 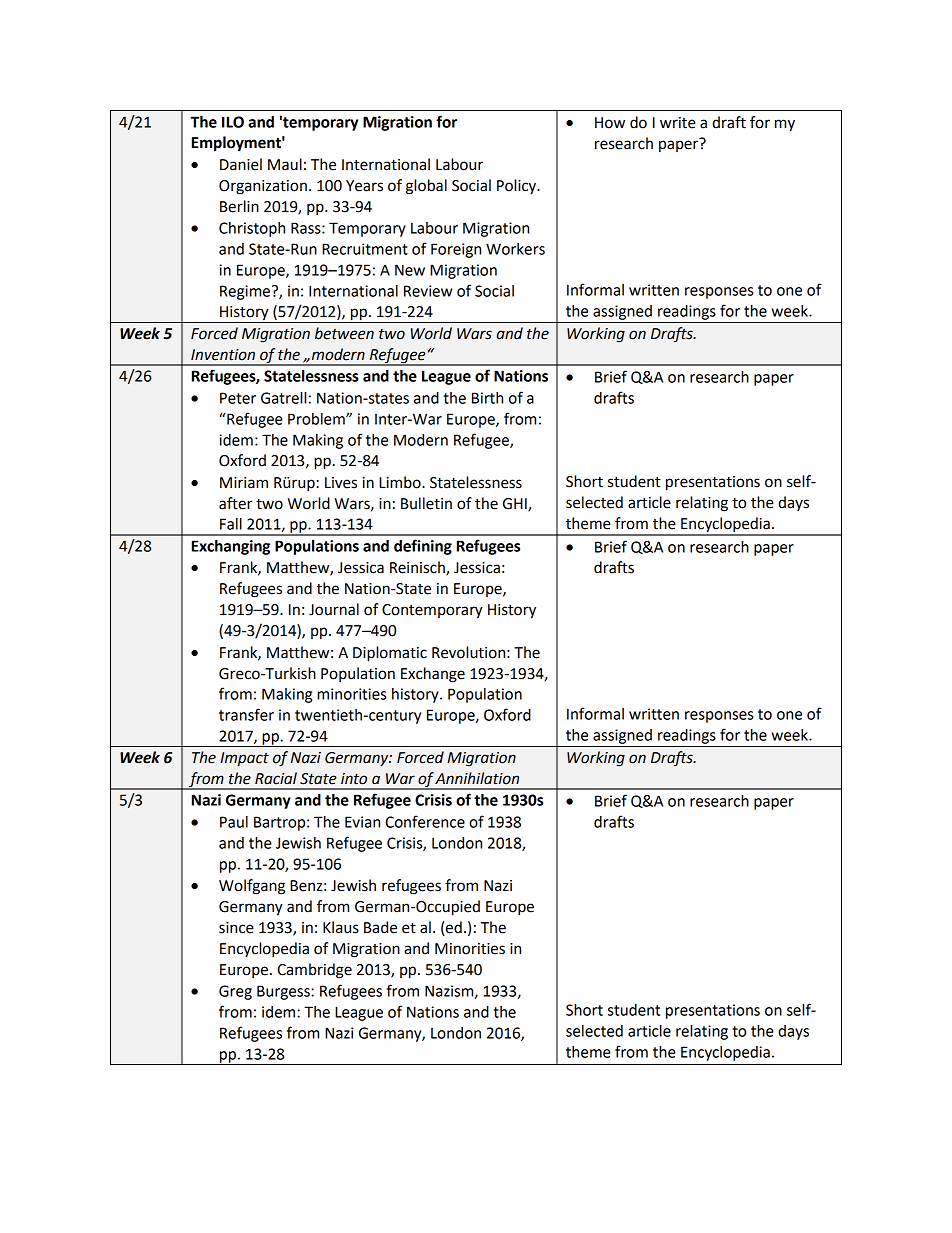 What do you see at coordinates (317, 419) in the screenshot?
I see `Problem` at bounding box center [317, 419].
